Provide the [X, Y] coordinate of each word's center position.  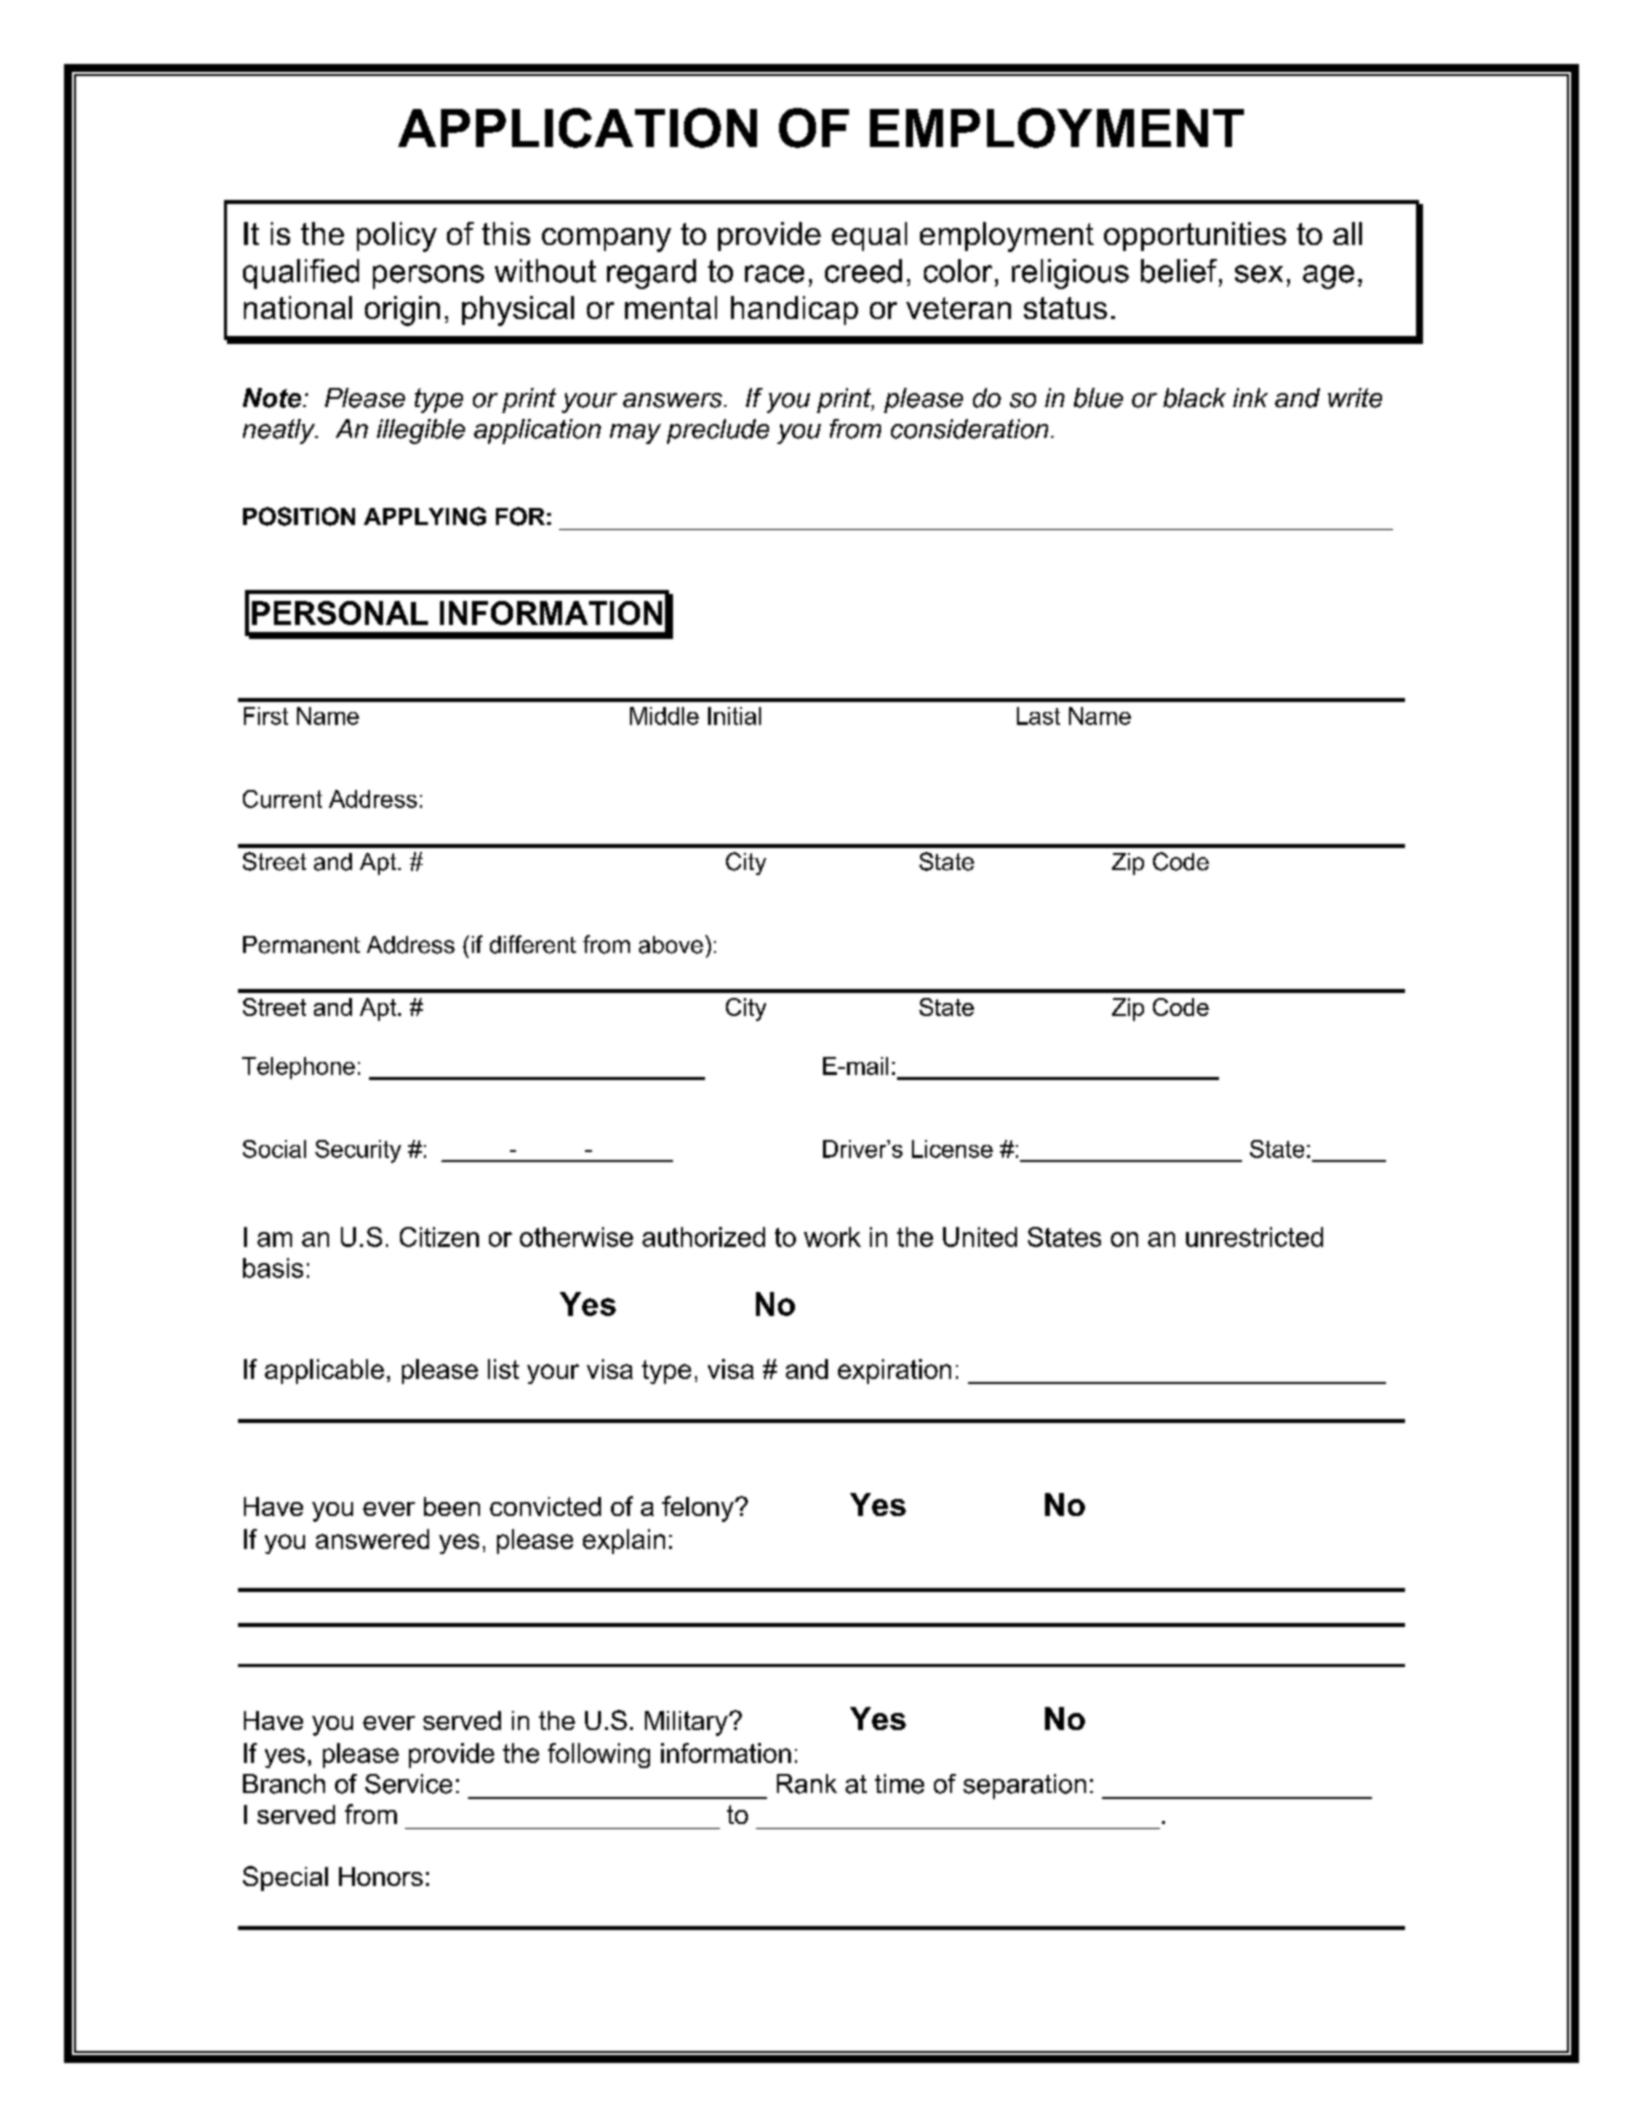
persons [428, 277]
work [832, 1237]
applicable [324, 1371]
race [774, 274]
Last [1038, 716]
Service [408, 1784]
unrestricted [1254, 1237]
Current [282, 799]
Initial [734, 716]
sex [1259, 274]
